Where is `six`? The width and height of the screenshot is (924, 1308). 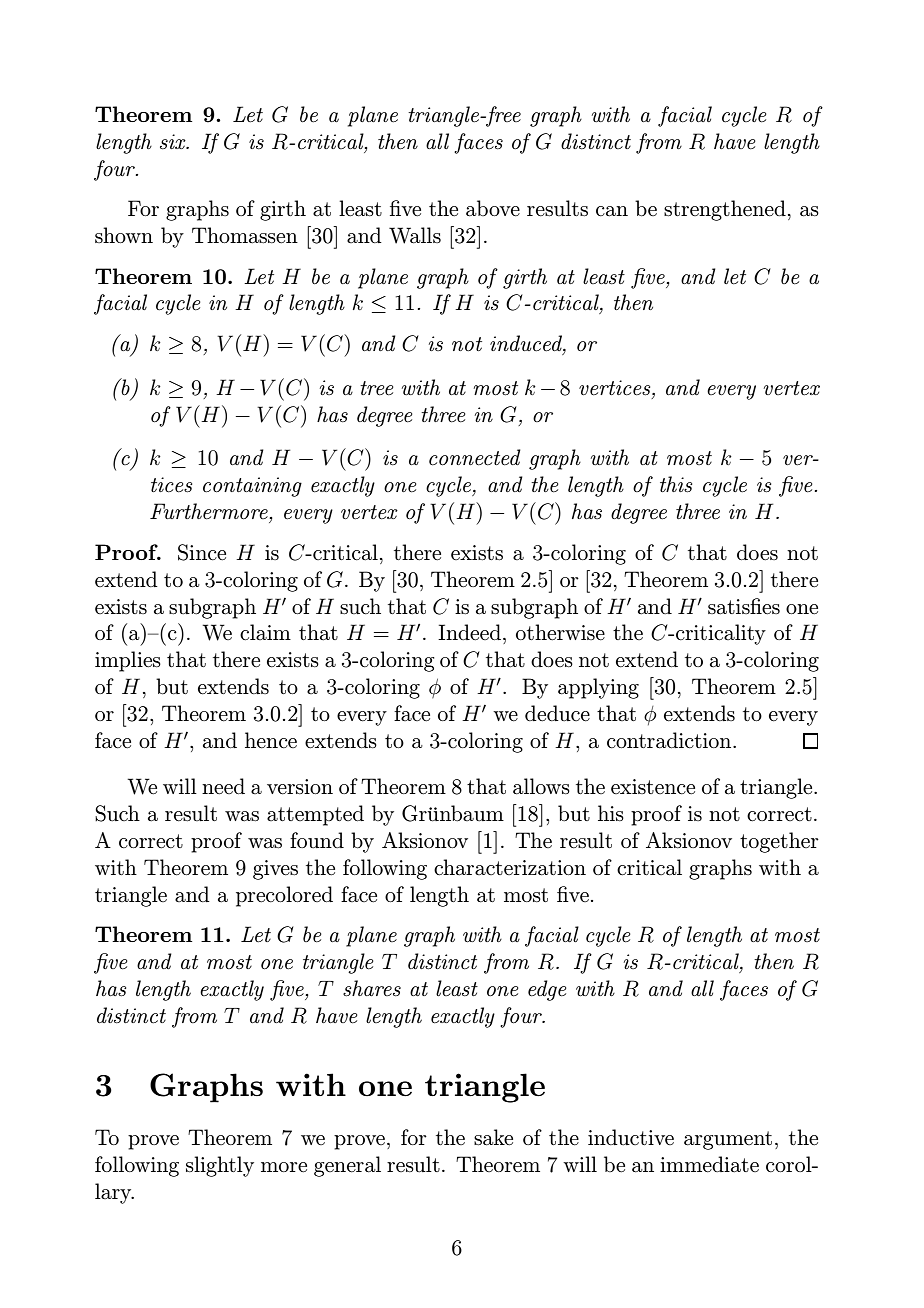 six is located at coordinates (174, 141).
